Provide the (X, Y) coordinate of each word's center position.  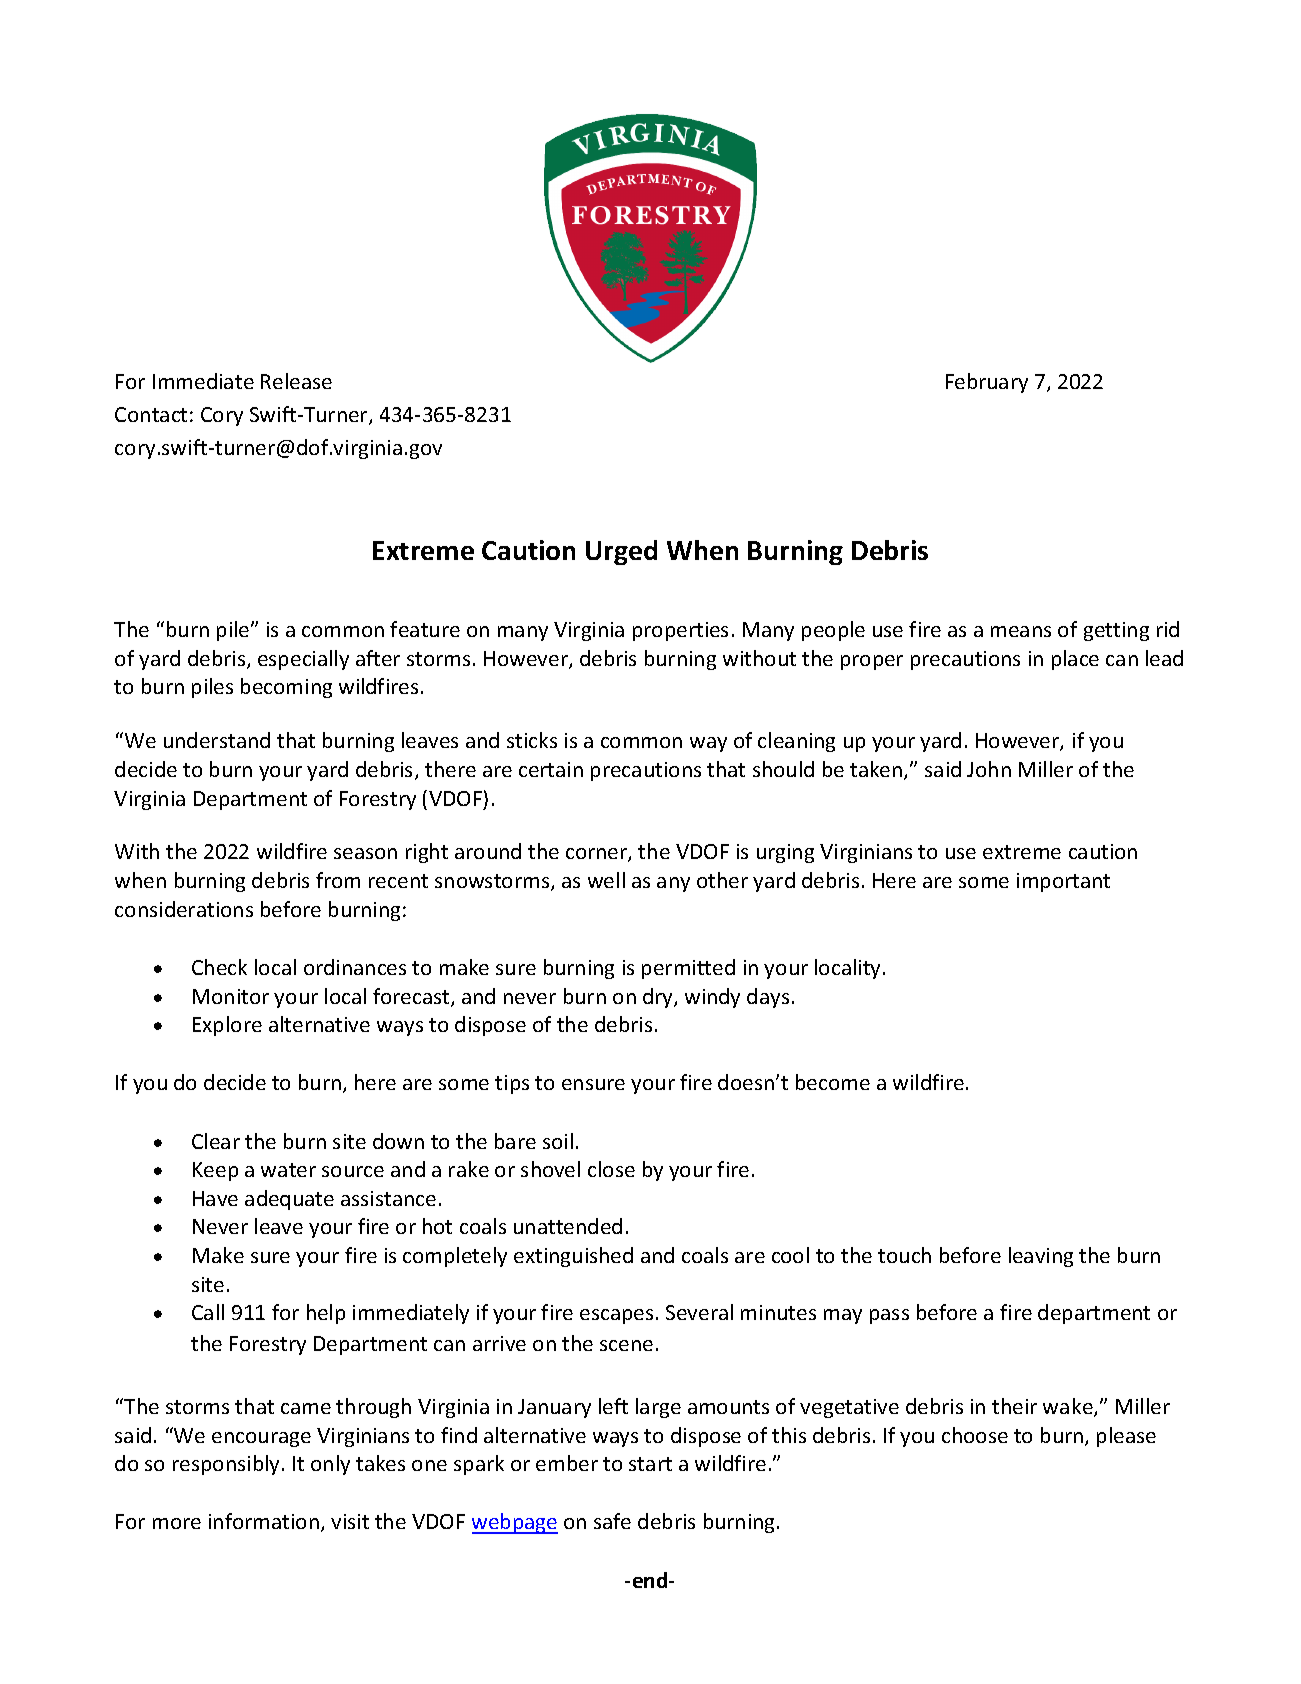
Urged (621, 552)
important (1063, 882)
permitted (688, 969)
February (987, 383)
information (264, 1521)
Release (296, 381)
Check (219, 967)
